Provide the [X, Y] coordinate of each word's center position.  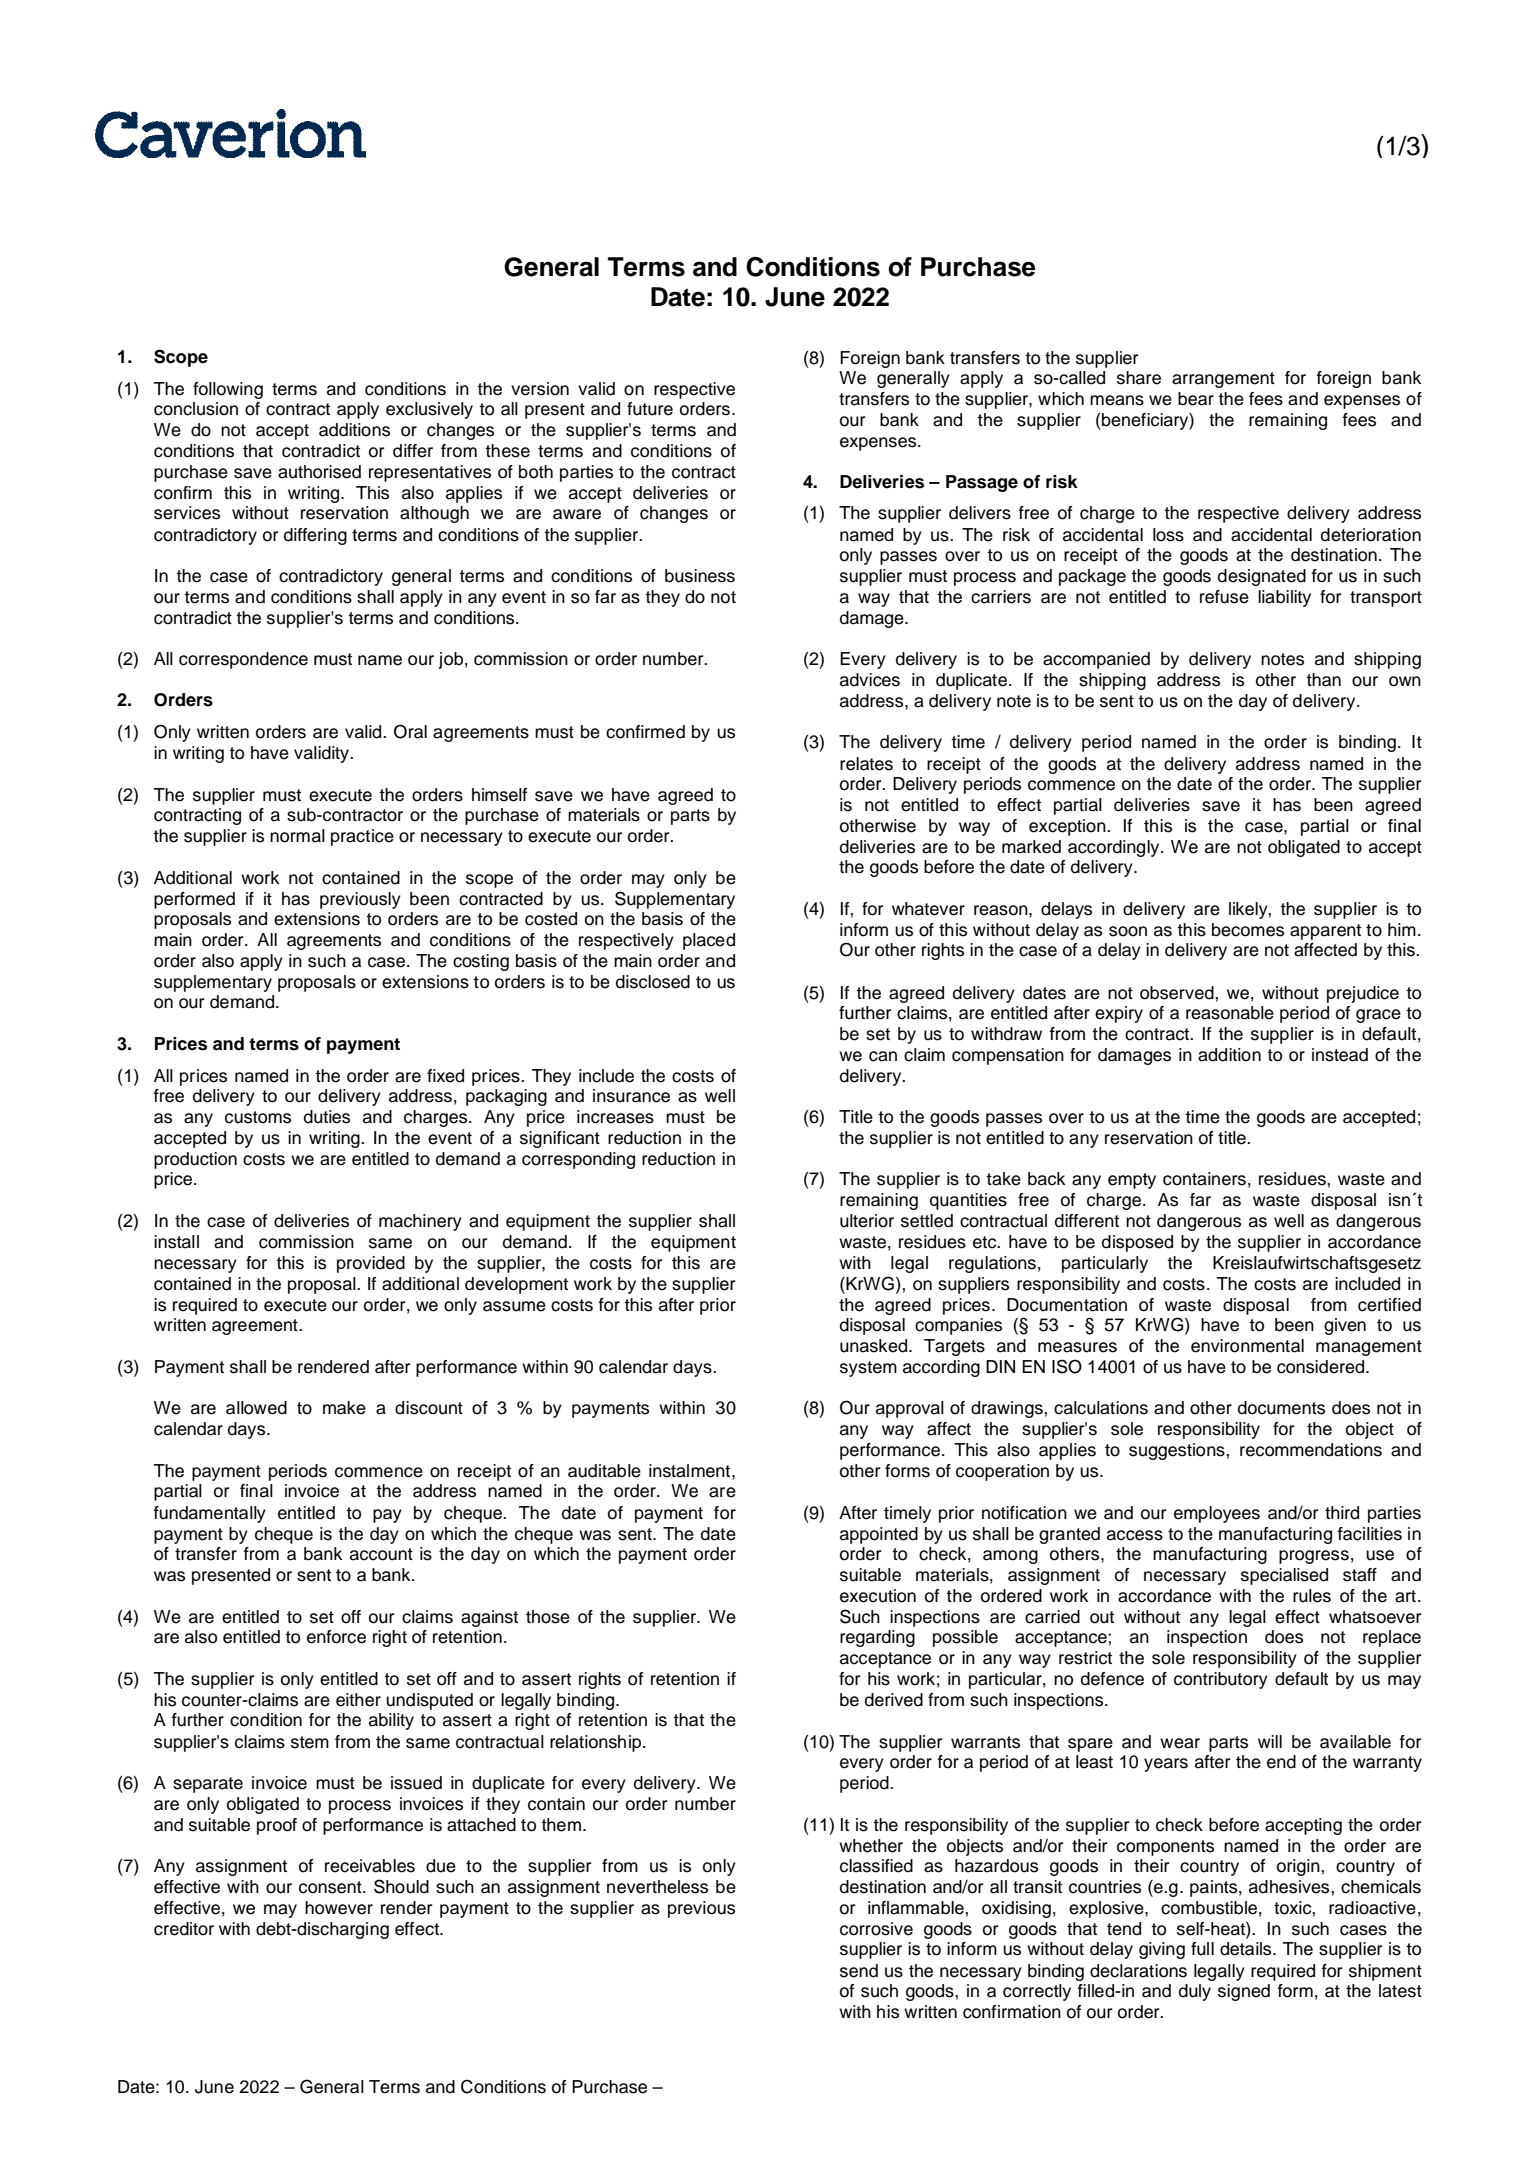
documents [1281, 1408]
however [339, 1908]
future [650, 409]
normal [297, 836]
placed [709, 941]
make [344, 1408]
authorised [319, 472]
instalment [691, 1471]
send [859, 1971]
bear [1196, 399]
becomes [1248, 930]
